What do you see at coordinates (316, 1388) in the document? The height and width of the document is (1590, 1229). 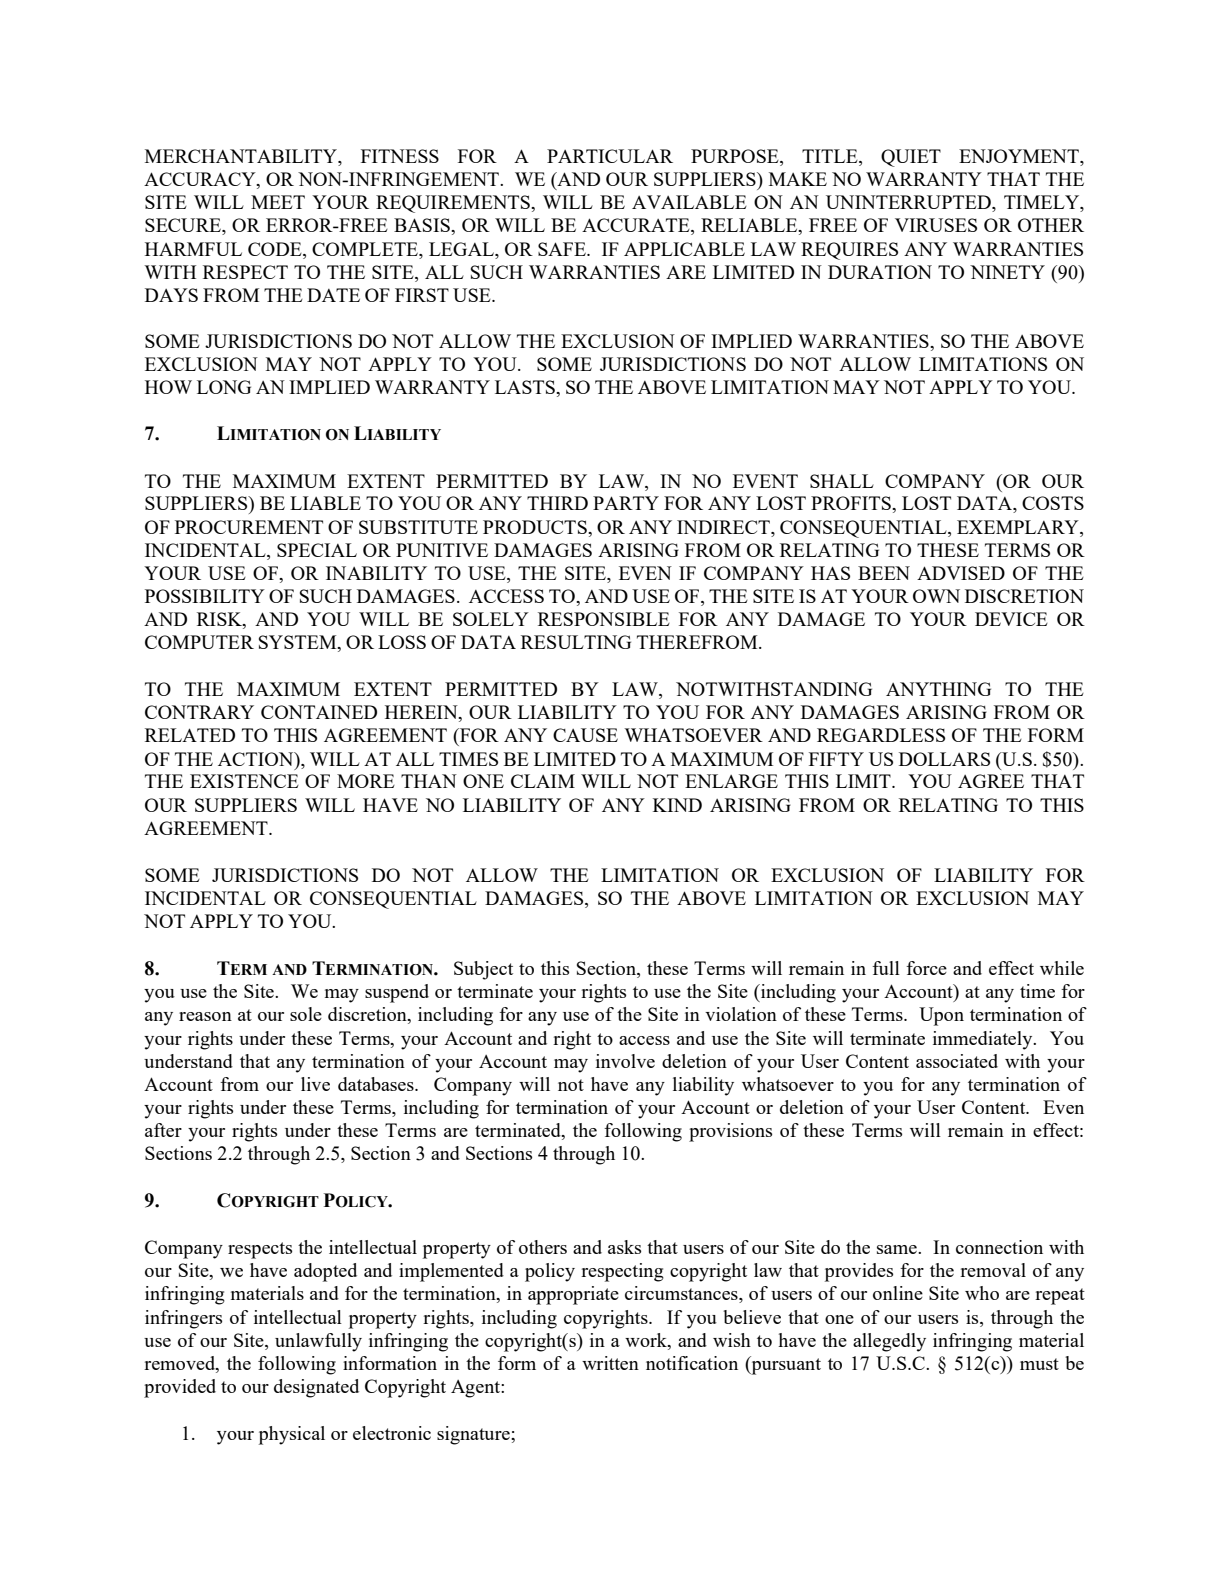 I see `designated` at bounding box center [316, 1388].
